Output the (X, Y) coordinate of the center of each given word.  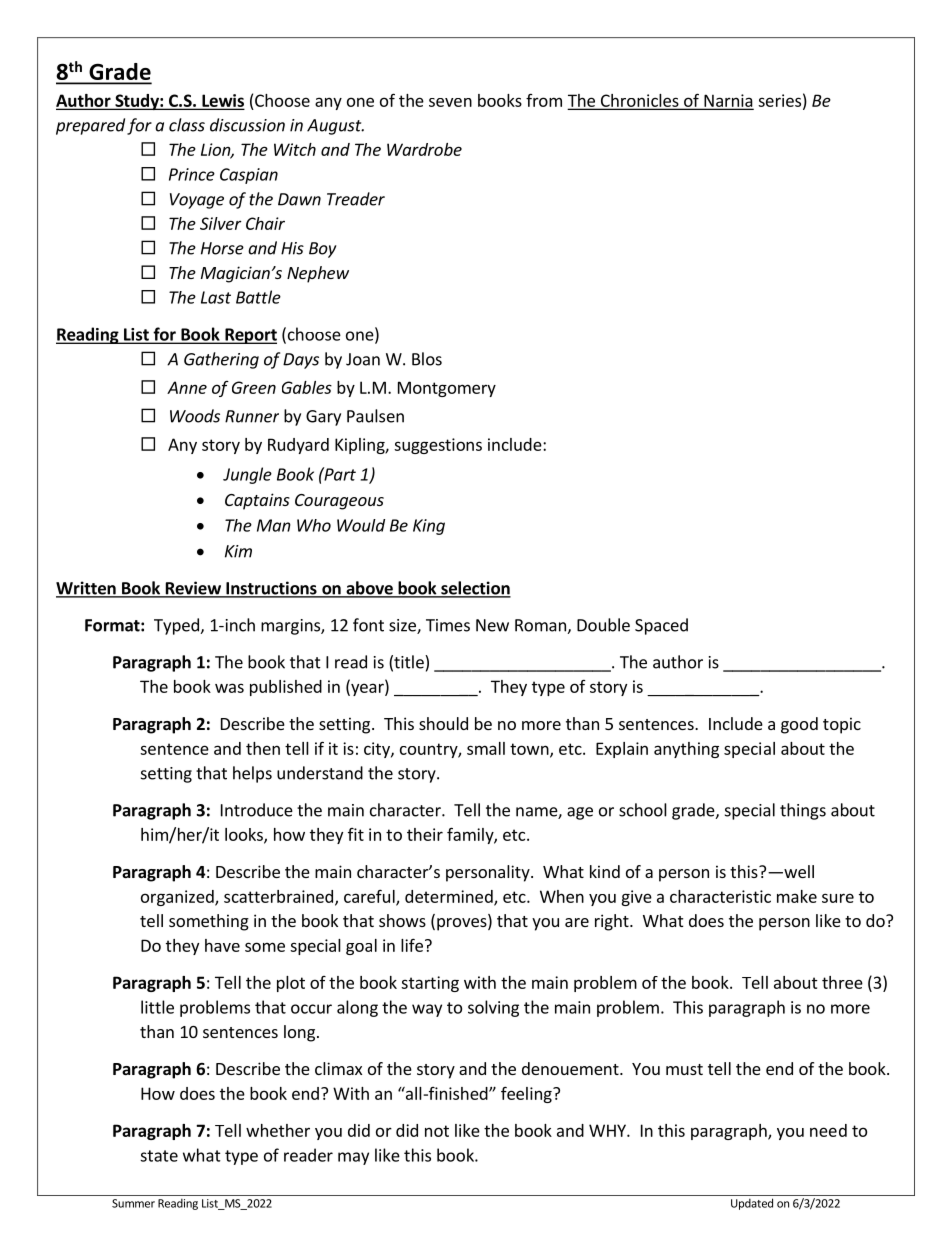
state (159, 1156)
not (437, 1131)
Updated (752, 1204)
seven (450, 102)
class (187, 125)
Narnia (728, 101)
